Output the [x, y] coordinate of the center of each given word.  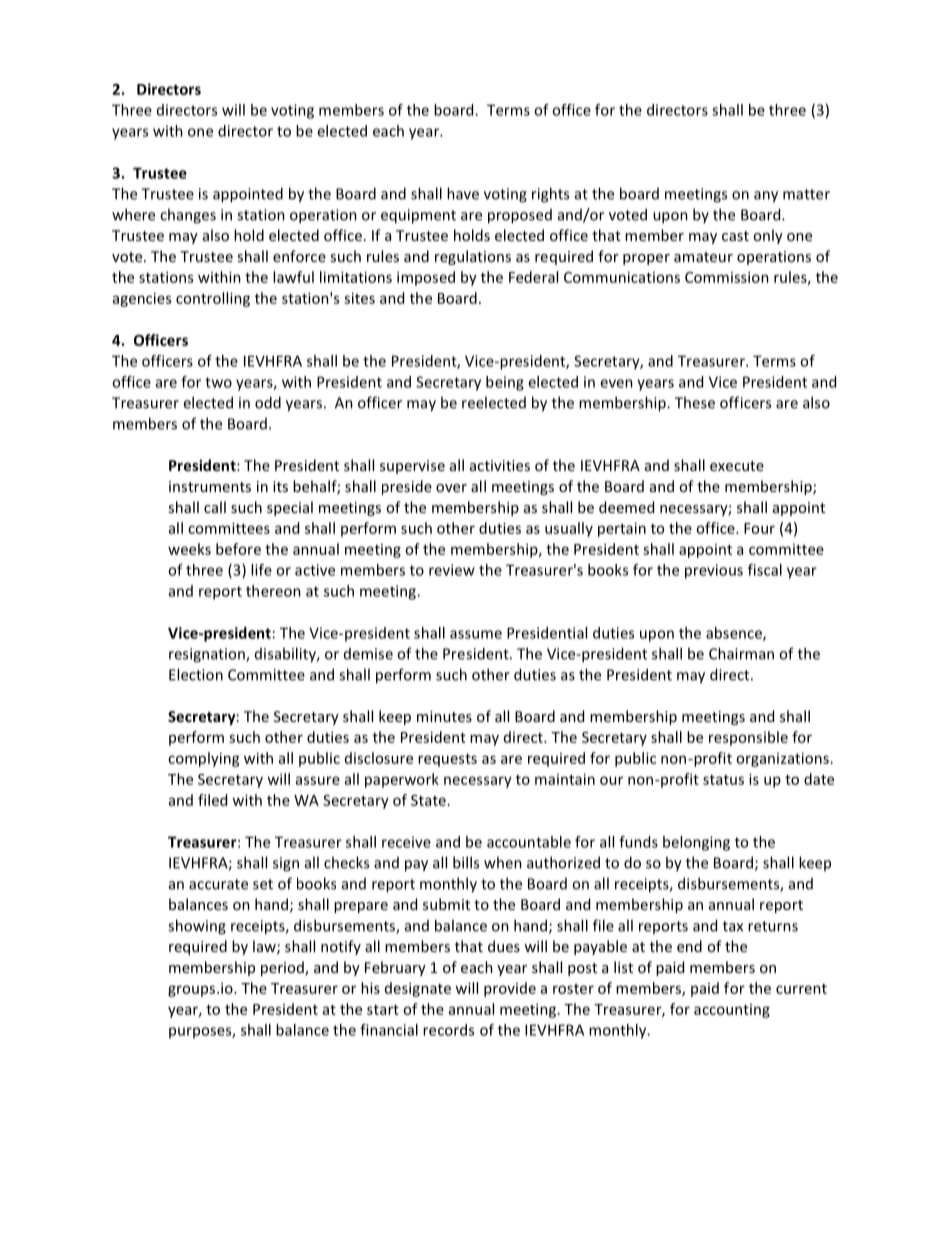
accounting [732, 1011]
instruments [210, 486]
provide [510, 989]
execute [737, 466]
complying [204, 759]
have [463, 193]
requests [447, 760]
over [451, 488]
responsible [748, 738]
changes [188, 216]
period [283, 968]
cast [735, 236]
